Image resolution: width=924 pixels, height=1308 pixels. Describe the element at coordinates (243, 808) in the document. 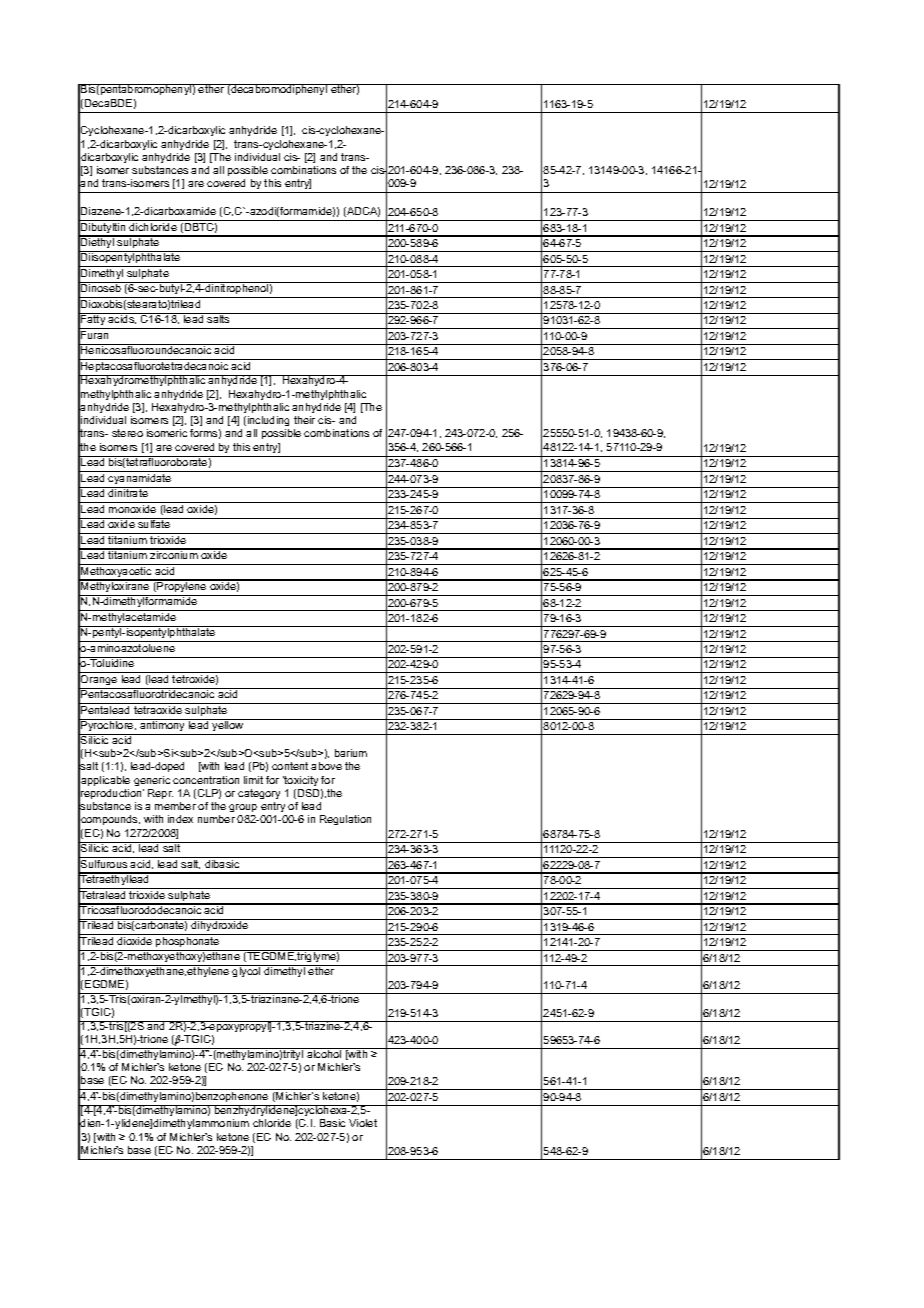

I see `group` at that location.
